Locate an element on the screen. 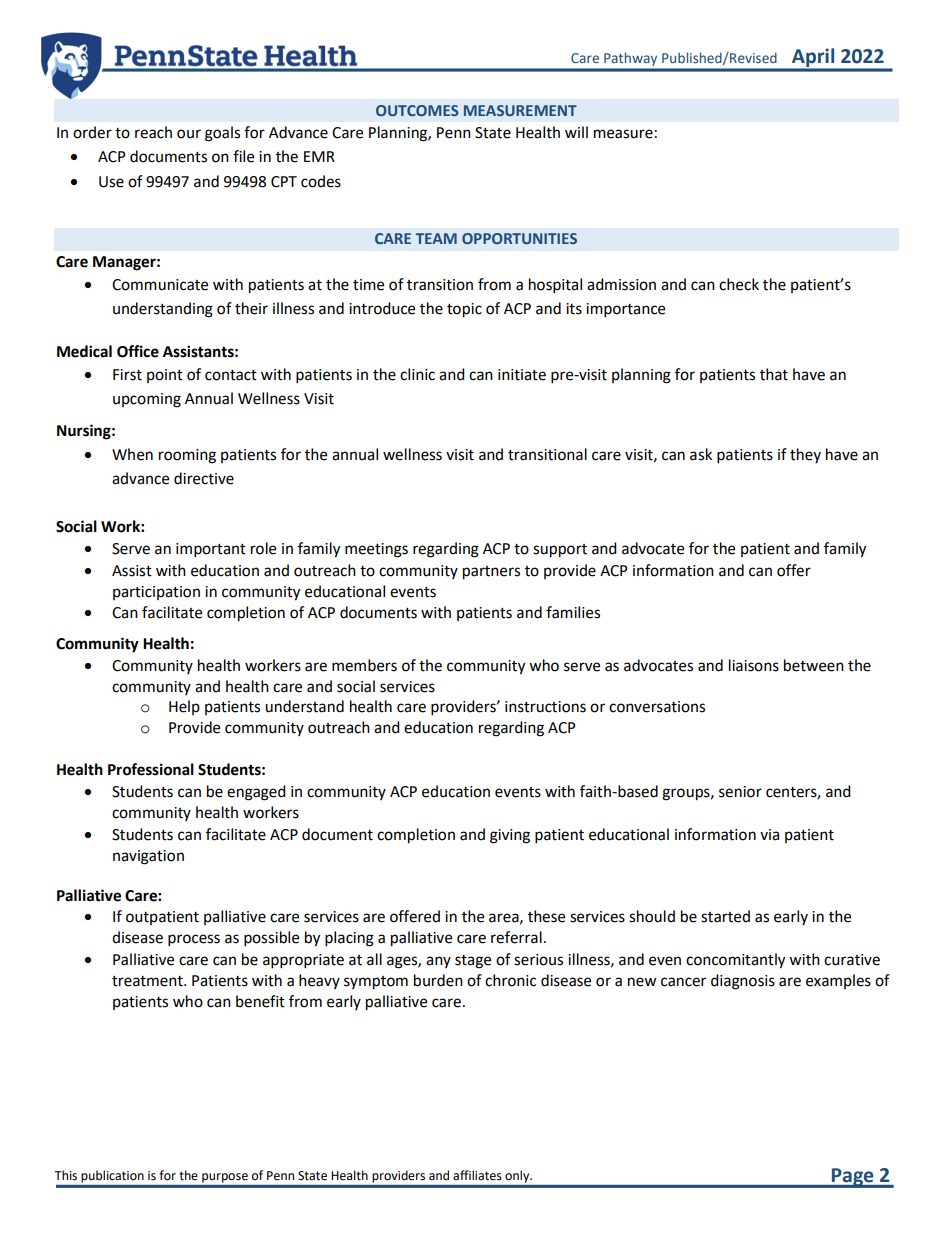  Professional is located at coordinates (151, 769).
